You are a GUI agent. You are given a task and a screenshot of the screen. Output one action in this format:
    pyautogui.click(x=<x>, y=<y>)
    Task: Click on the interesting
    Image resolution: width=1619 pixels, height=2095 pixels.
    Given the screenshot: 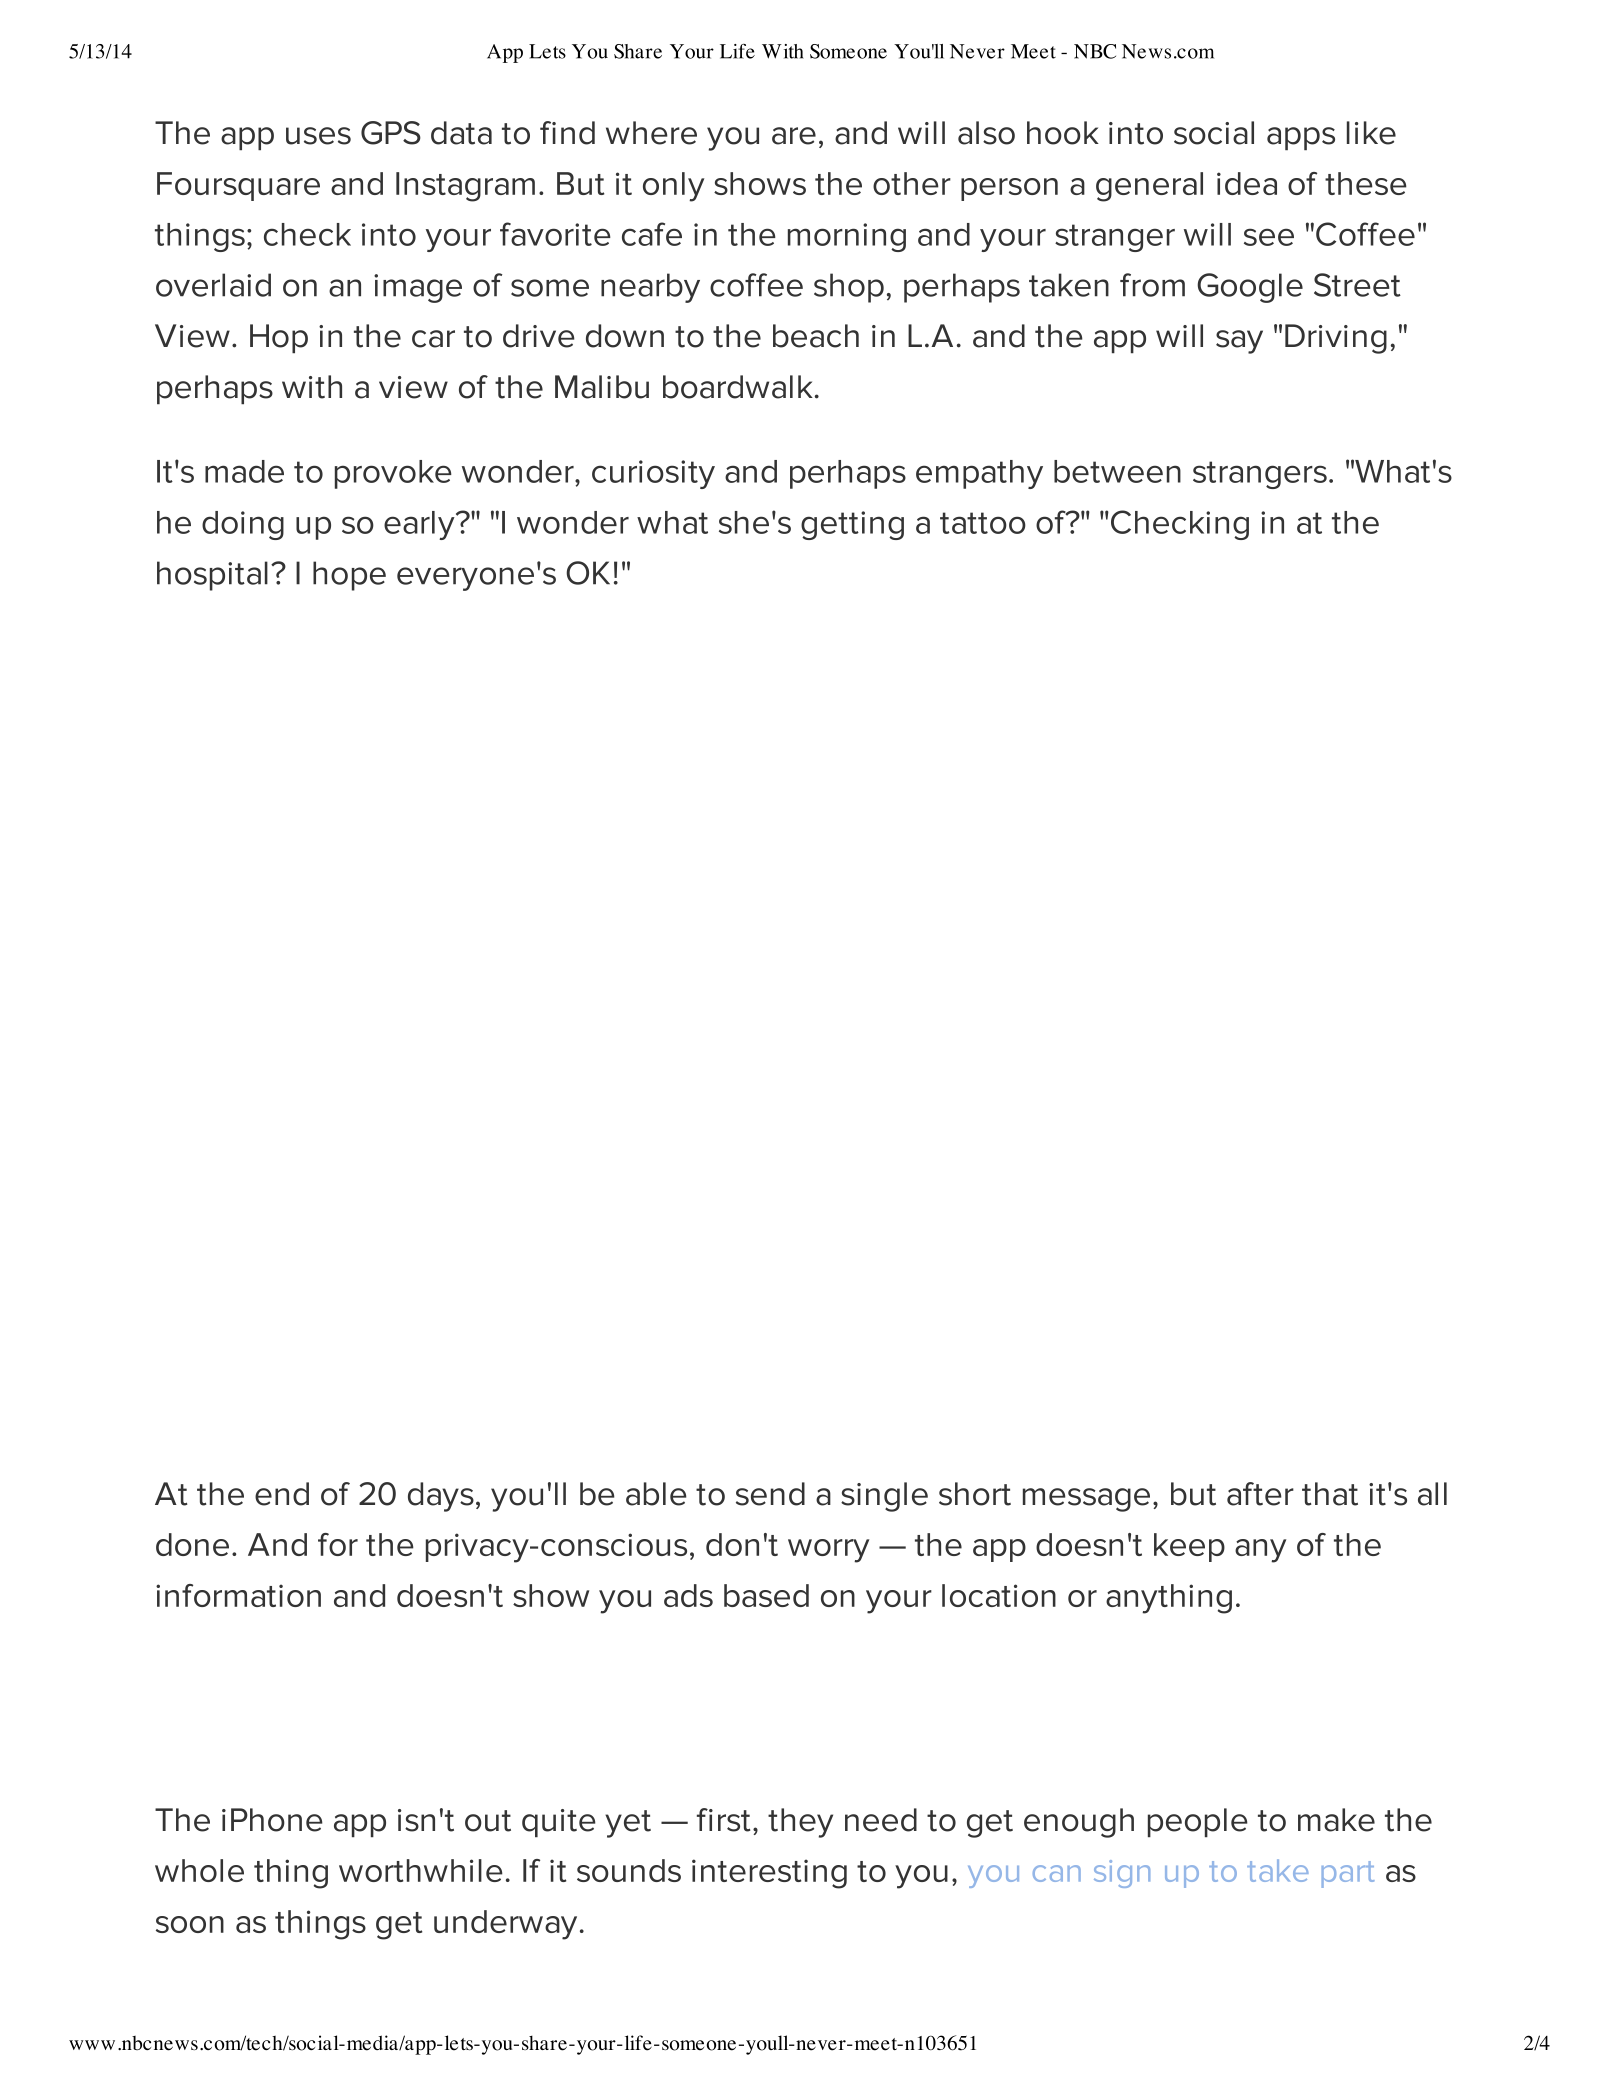 What is the action you would take?
    pyautogui.click(x=769, y=1874)
